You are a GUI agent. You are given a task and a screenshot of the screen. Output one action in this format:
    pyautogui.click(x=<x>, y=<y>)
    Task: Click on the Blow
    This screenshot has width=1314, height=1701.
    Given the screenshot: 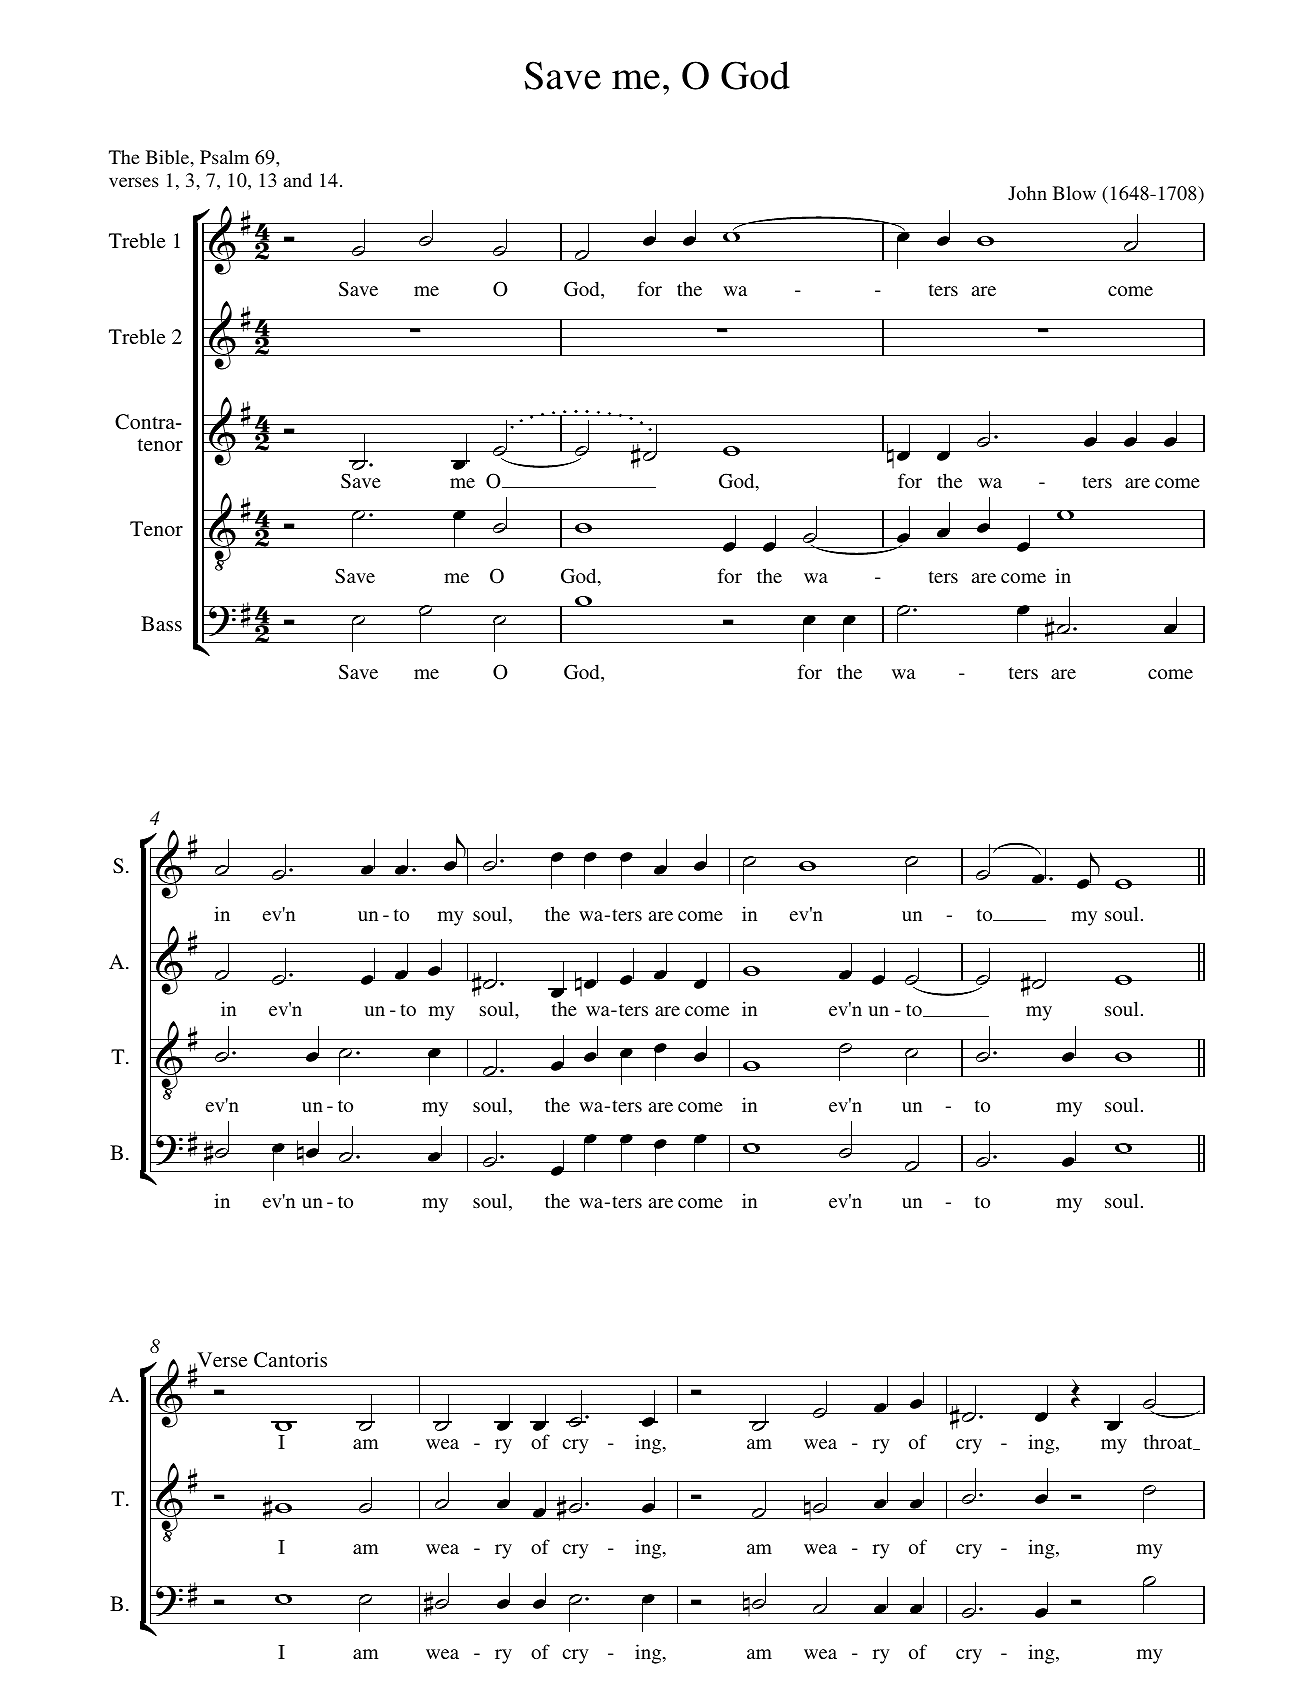 What is the action you would take?
    pyautogui.click(x=1074, y=193)
